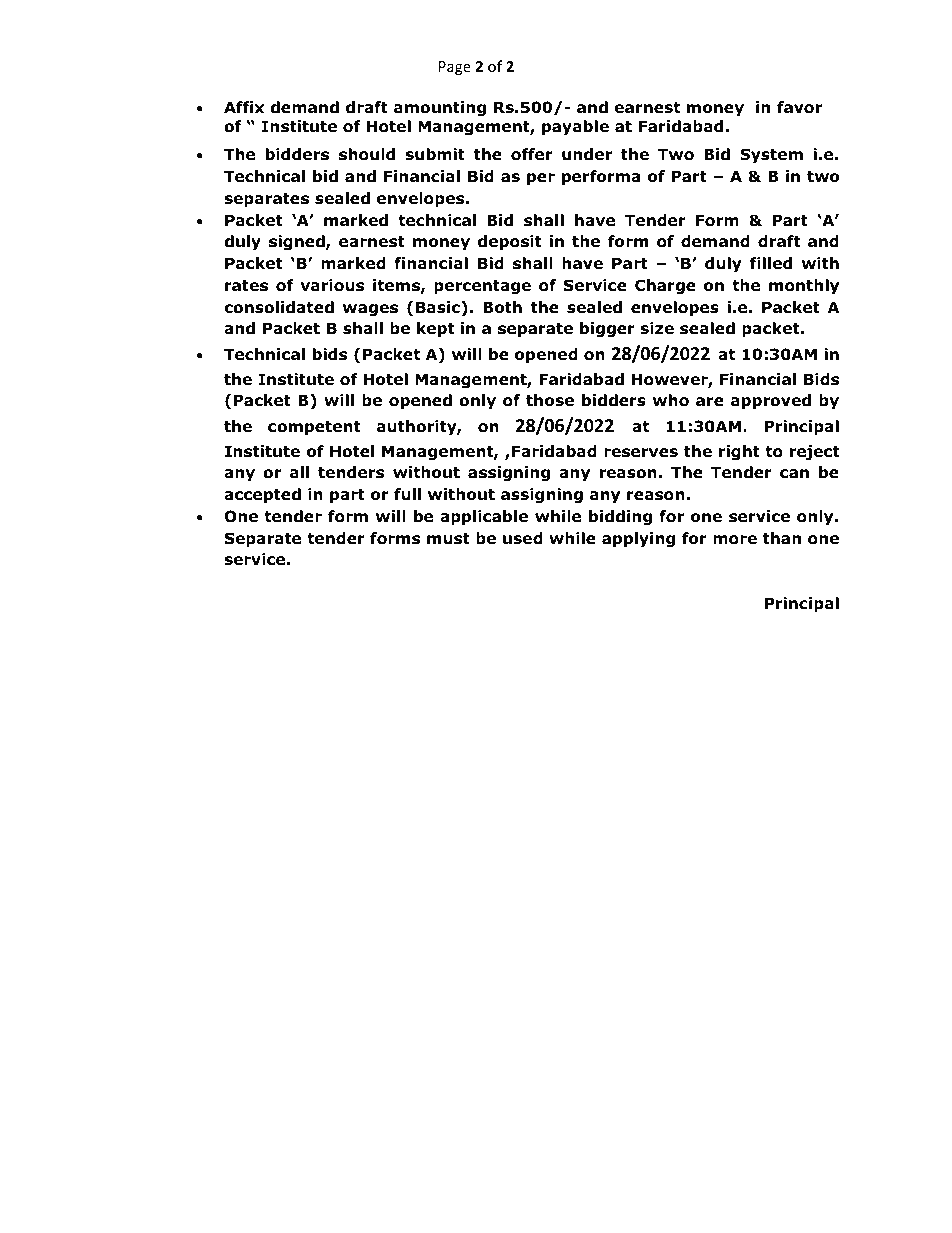 This document has height=1233, width=952. What do you see at coordinates (314, 428) in the document?
I see `competent` at bounding box center [314, 428].
